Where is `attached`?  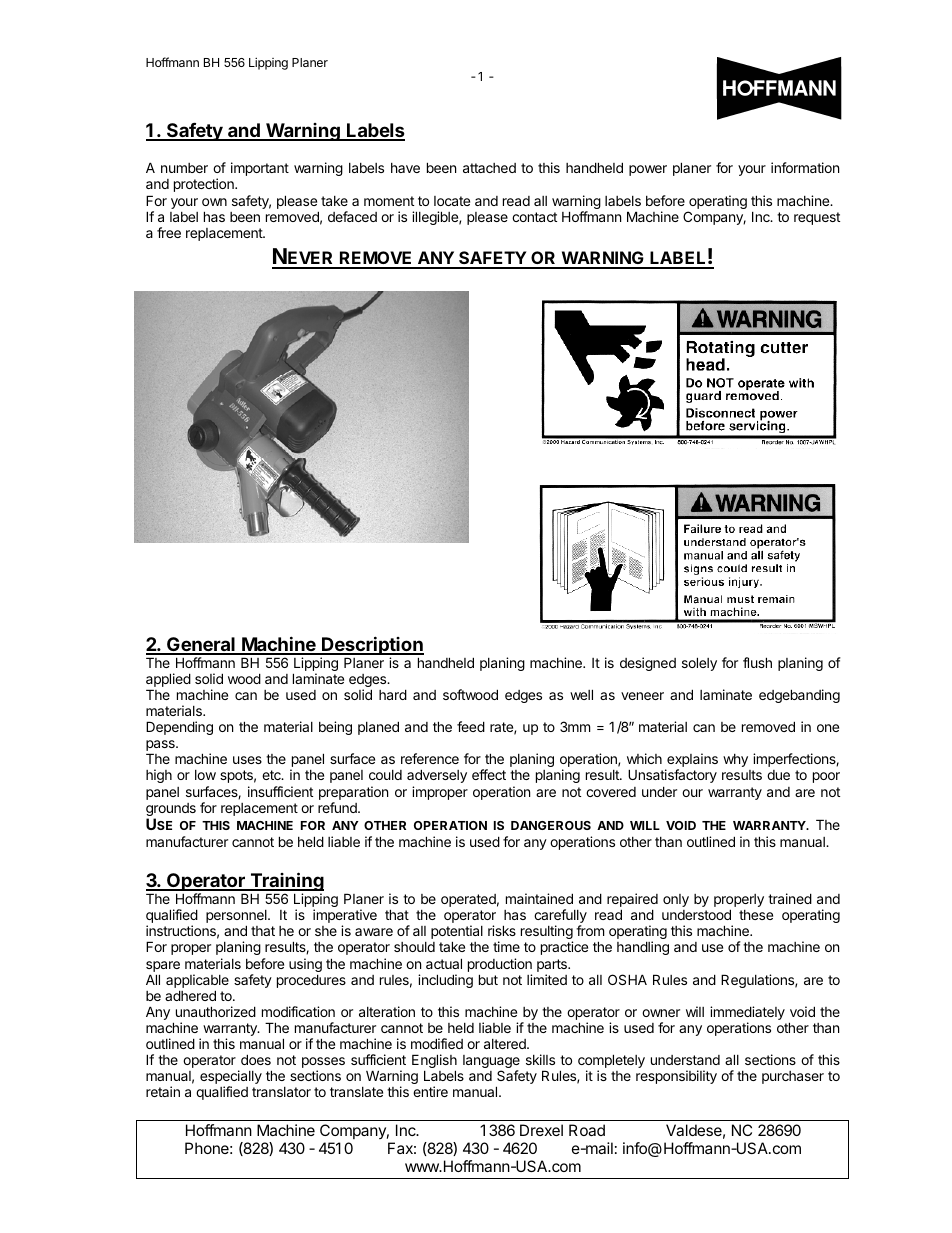 attached is located at coordinates (489, 168).
